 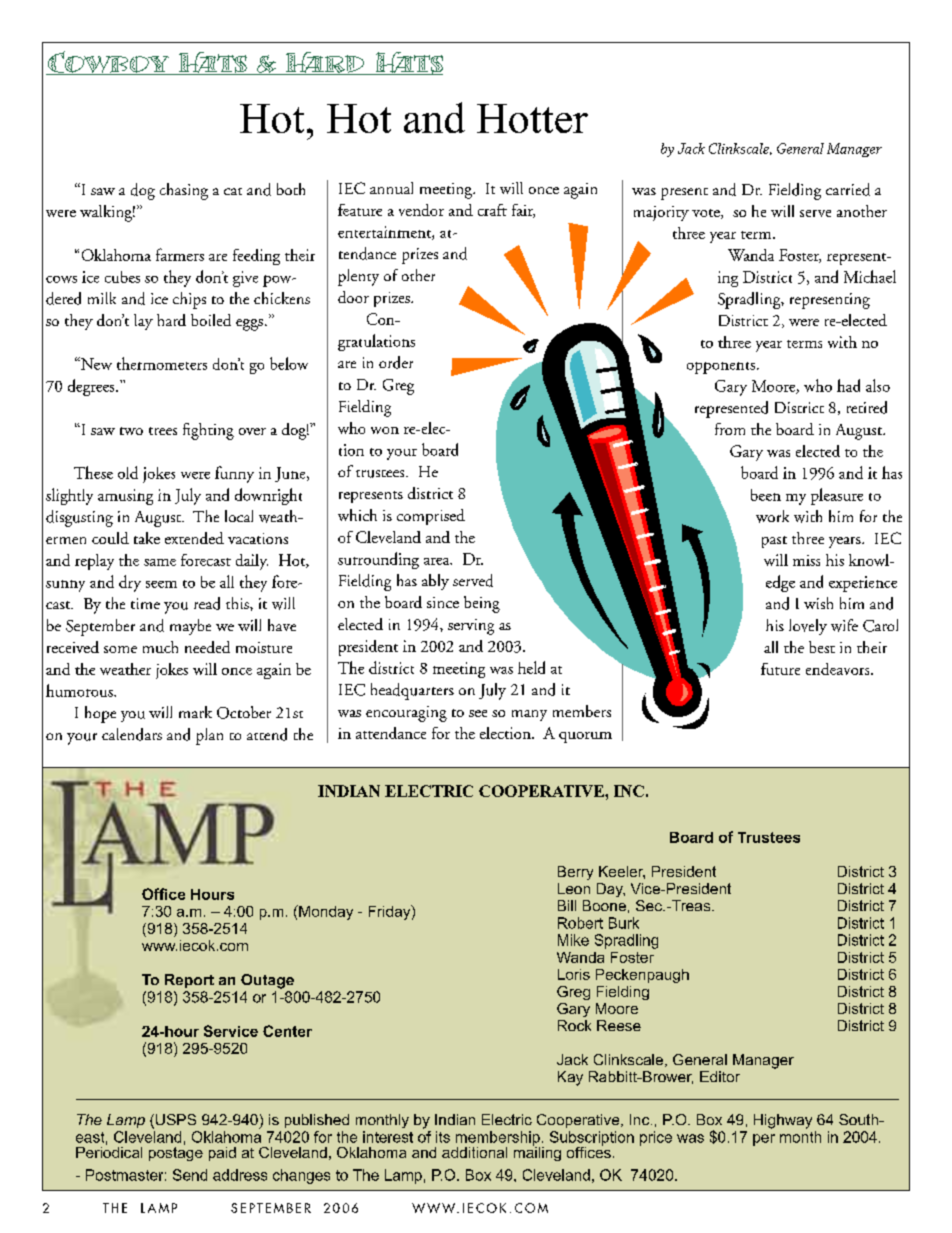 I want to click on postage, so click(x=176, y=1152).
